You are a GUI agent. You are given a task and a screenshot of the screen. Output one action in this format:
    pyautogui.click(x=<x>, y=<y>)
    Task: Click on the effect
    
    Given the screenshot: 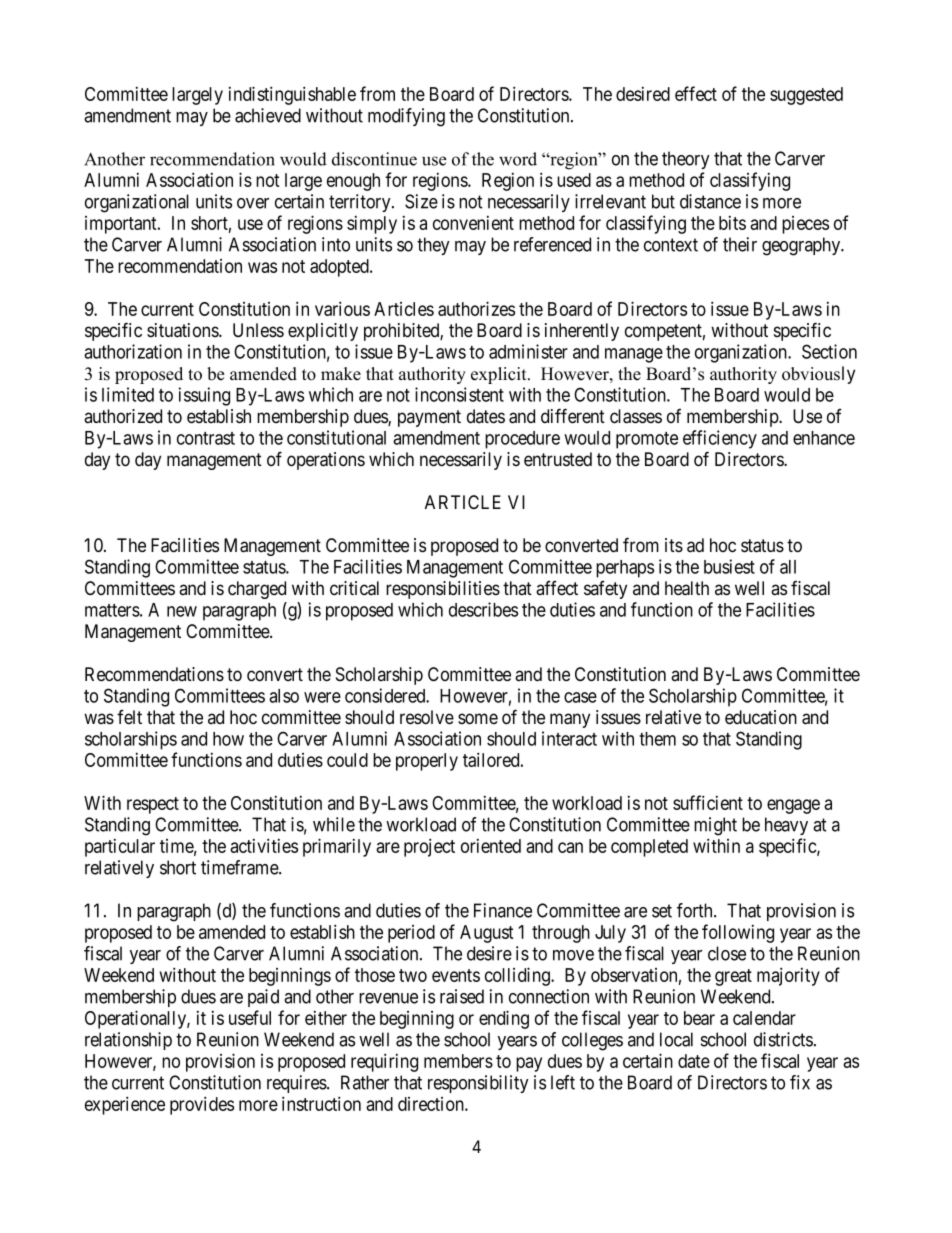 What is the action you would take?
    pyautogui.click(x=696, y=93)
